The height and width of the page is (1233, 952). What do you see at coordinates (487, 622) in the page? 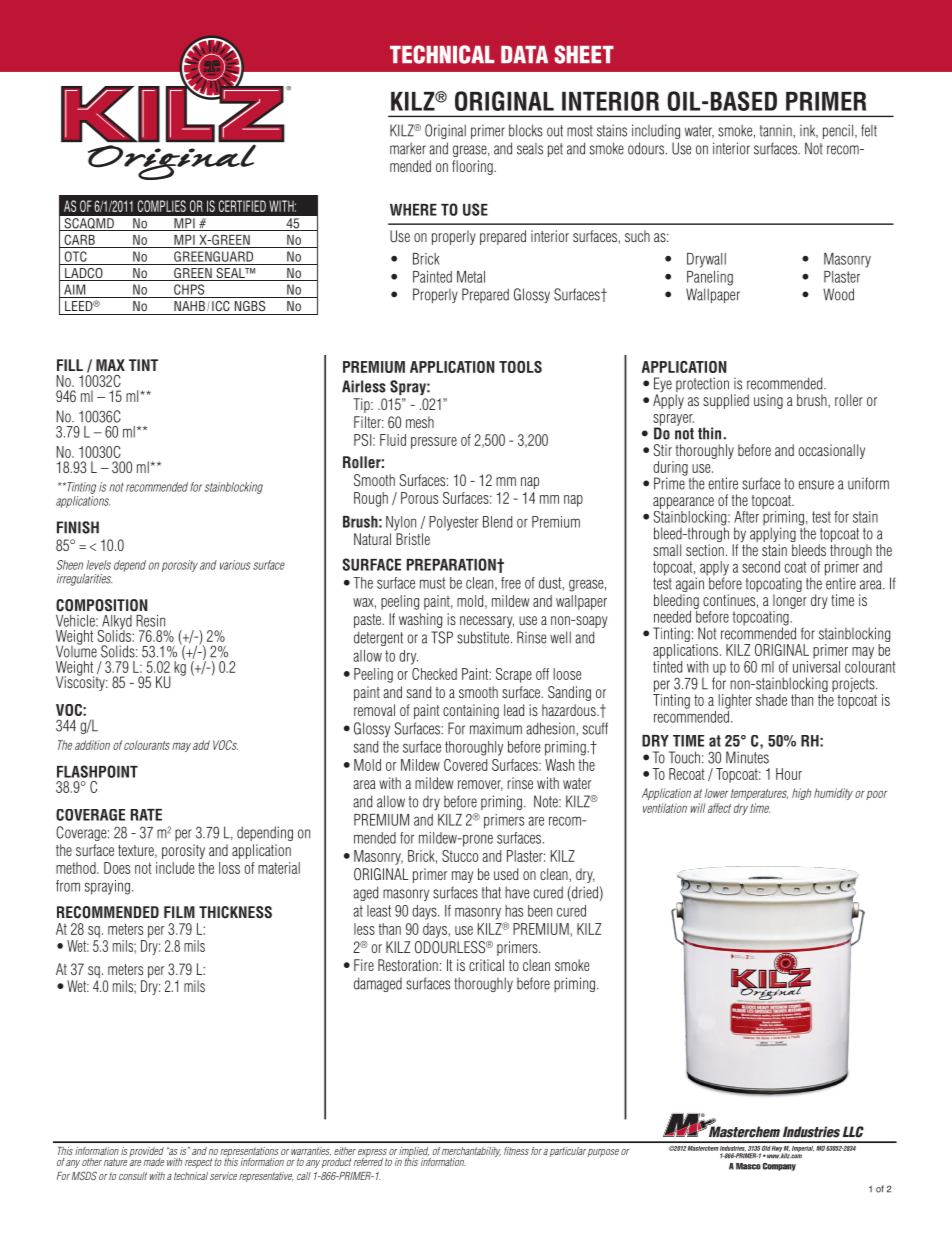
I see `necessary` at bounding box center [487, 622].
